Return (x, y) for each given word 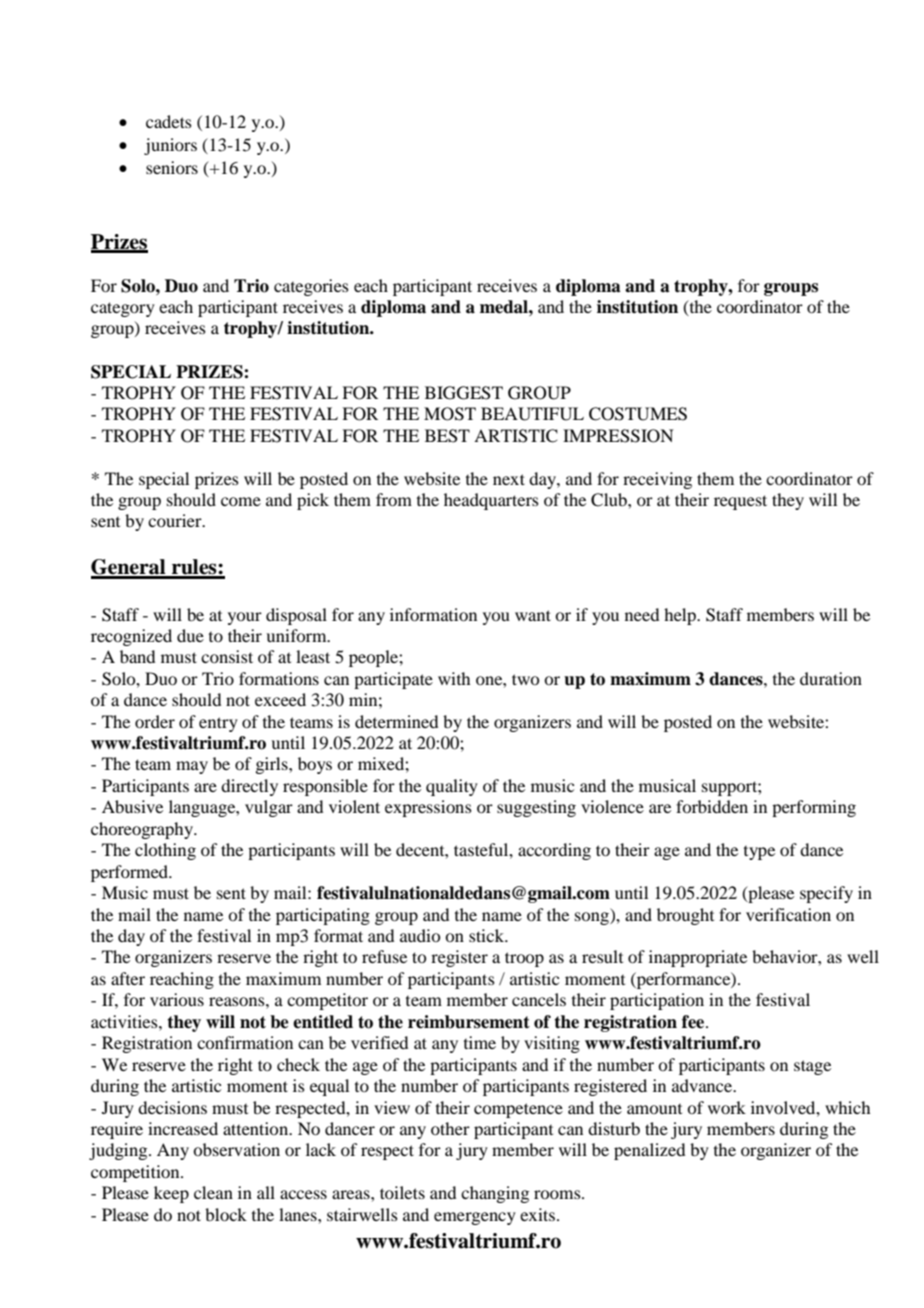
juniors (170, 146)
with (454, 678)
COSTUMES (638, 414)
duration (831, 678)
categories (311, 287)
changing (495, 1194)
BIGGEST (464, 393)
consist (227, 656)
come (241, 501)
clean (213, 1192)
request (740, 502)
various (177, 999)
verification (788, 914)
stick (488, 935)
